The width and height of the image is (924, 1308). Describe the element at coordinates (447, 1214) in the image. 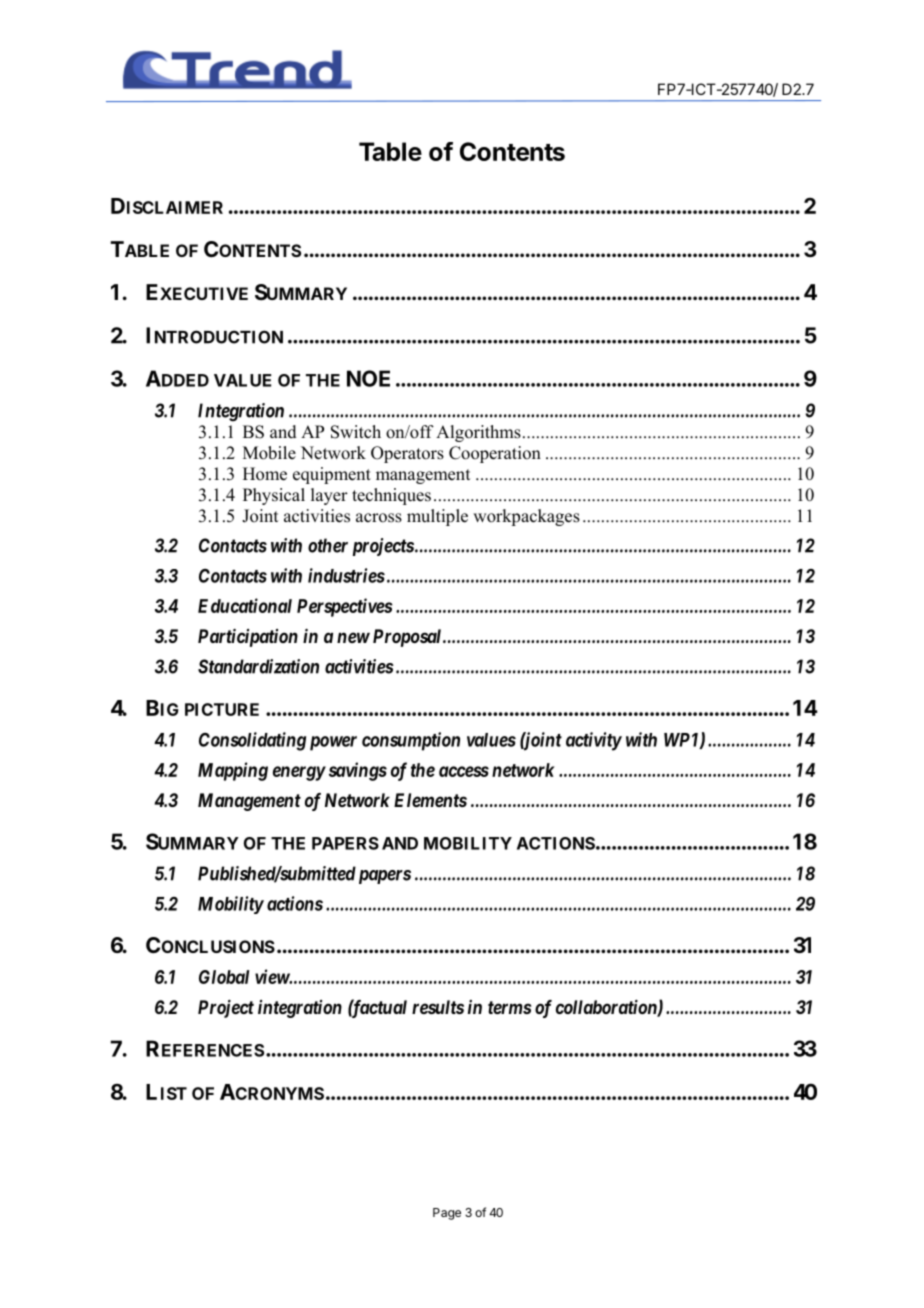

I see `Page` at that location.
